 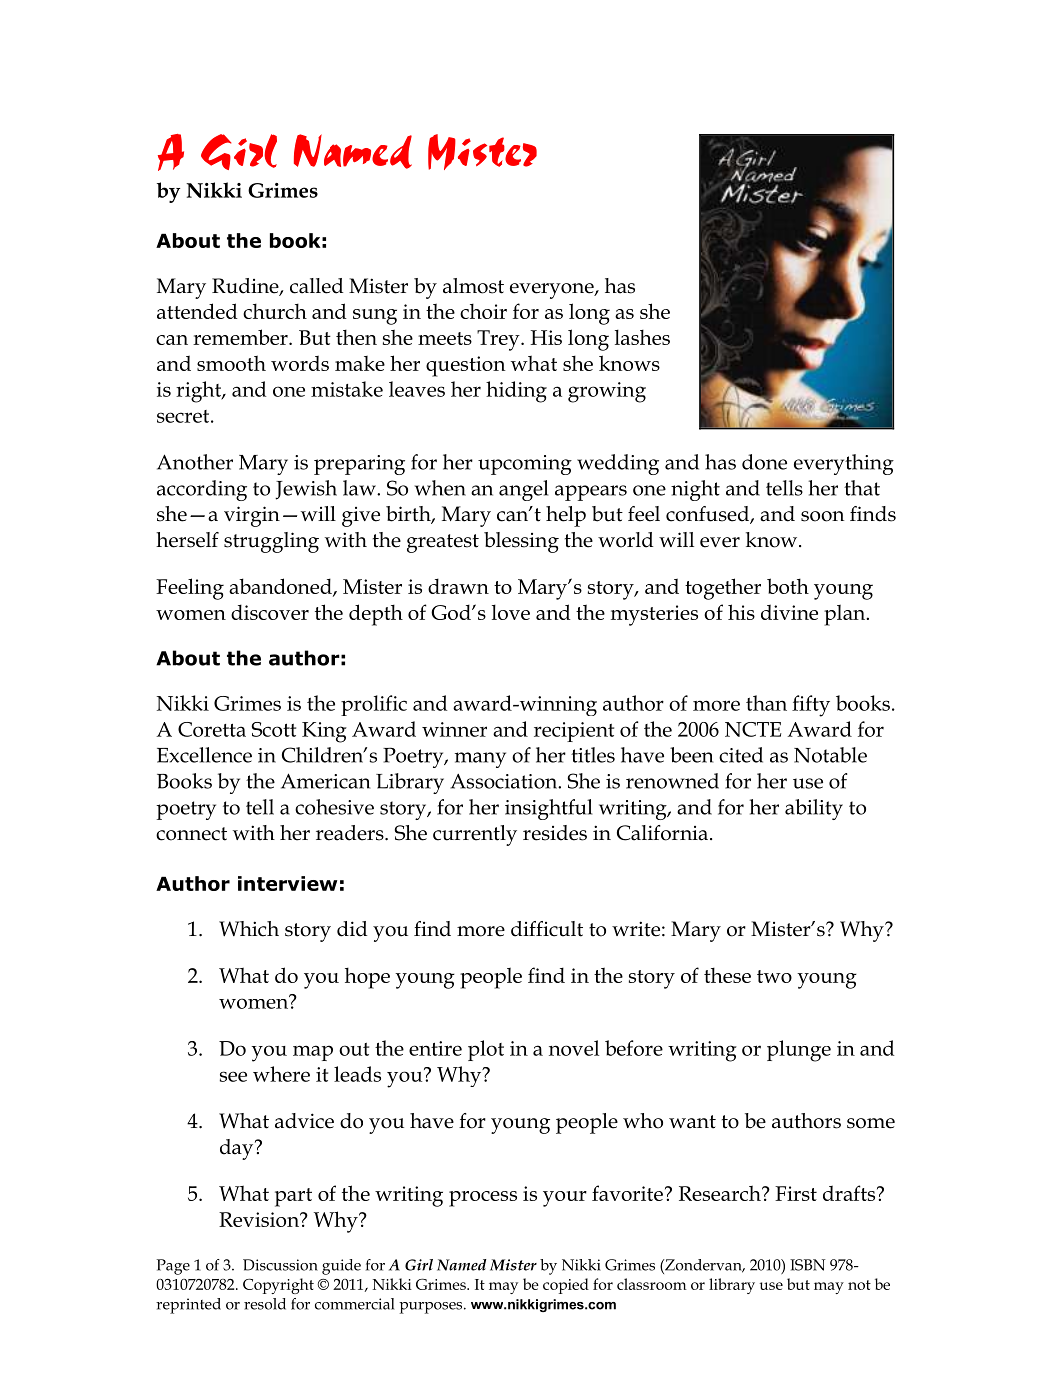 I want to click on choir, so click(x=483, y=311).
